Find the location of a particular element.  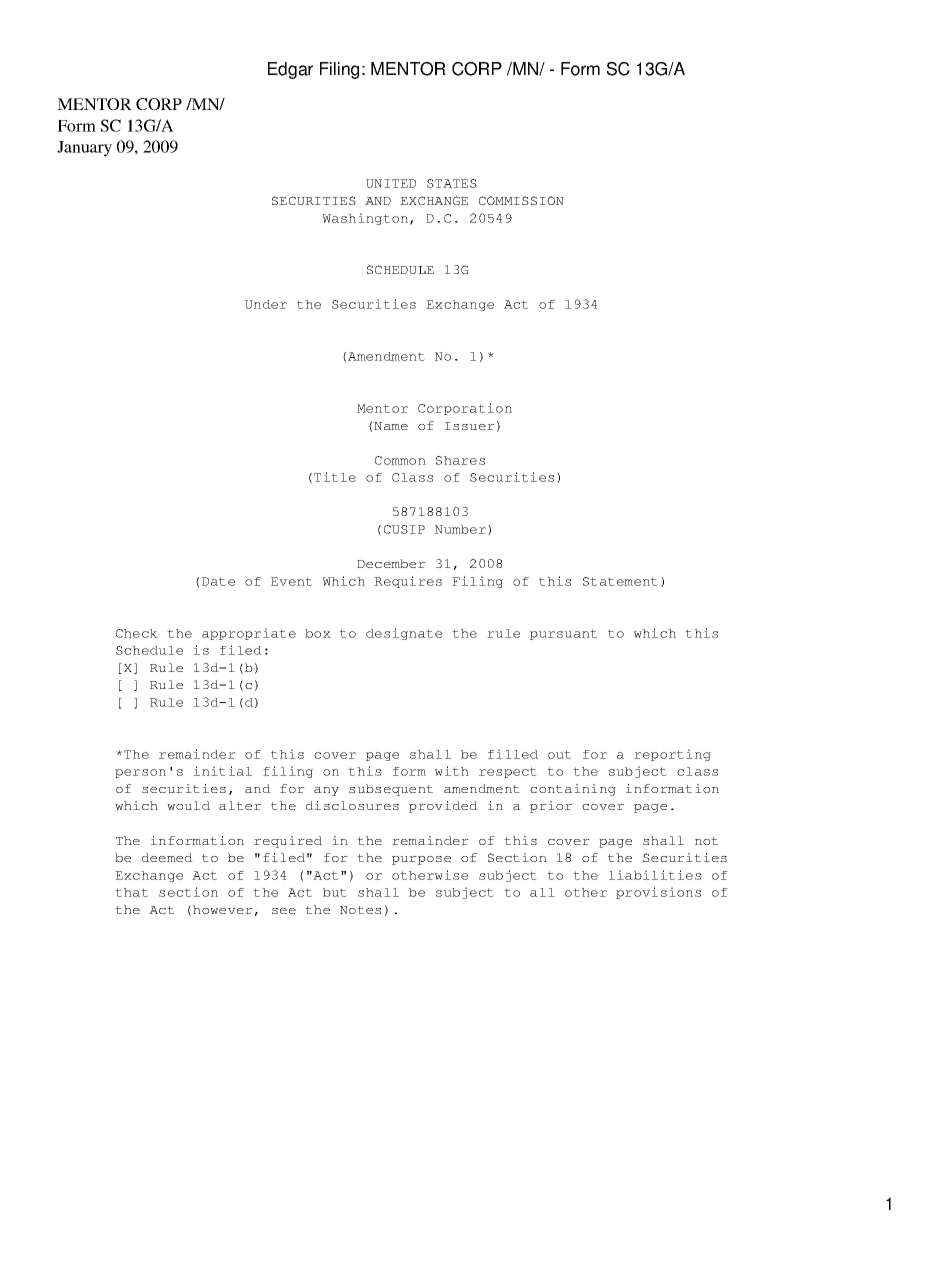

Notes is located at coordinates (360, 910).
